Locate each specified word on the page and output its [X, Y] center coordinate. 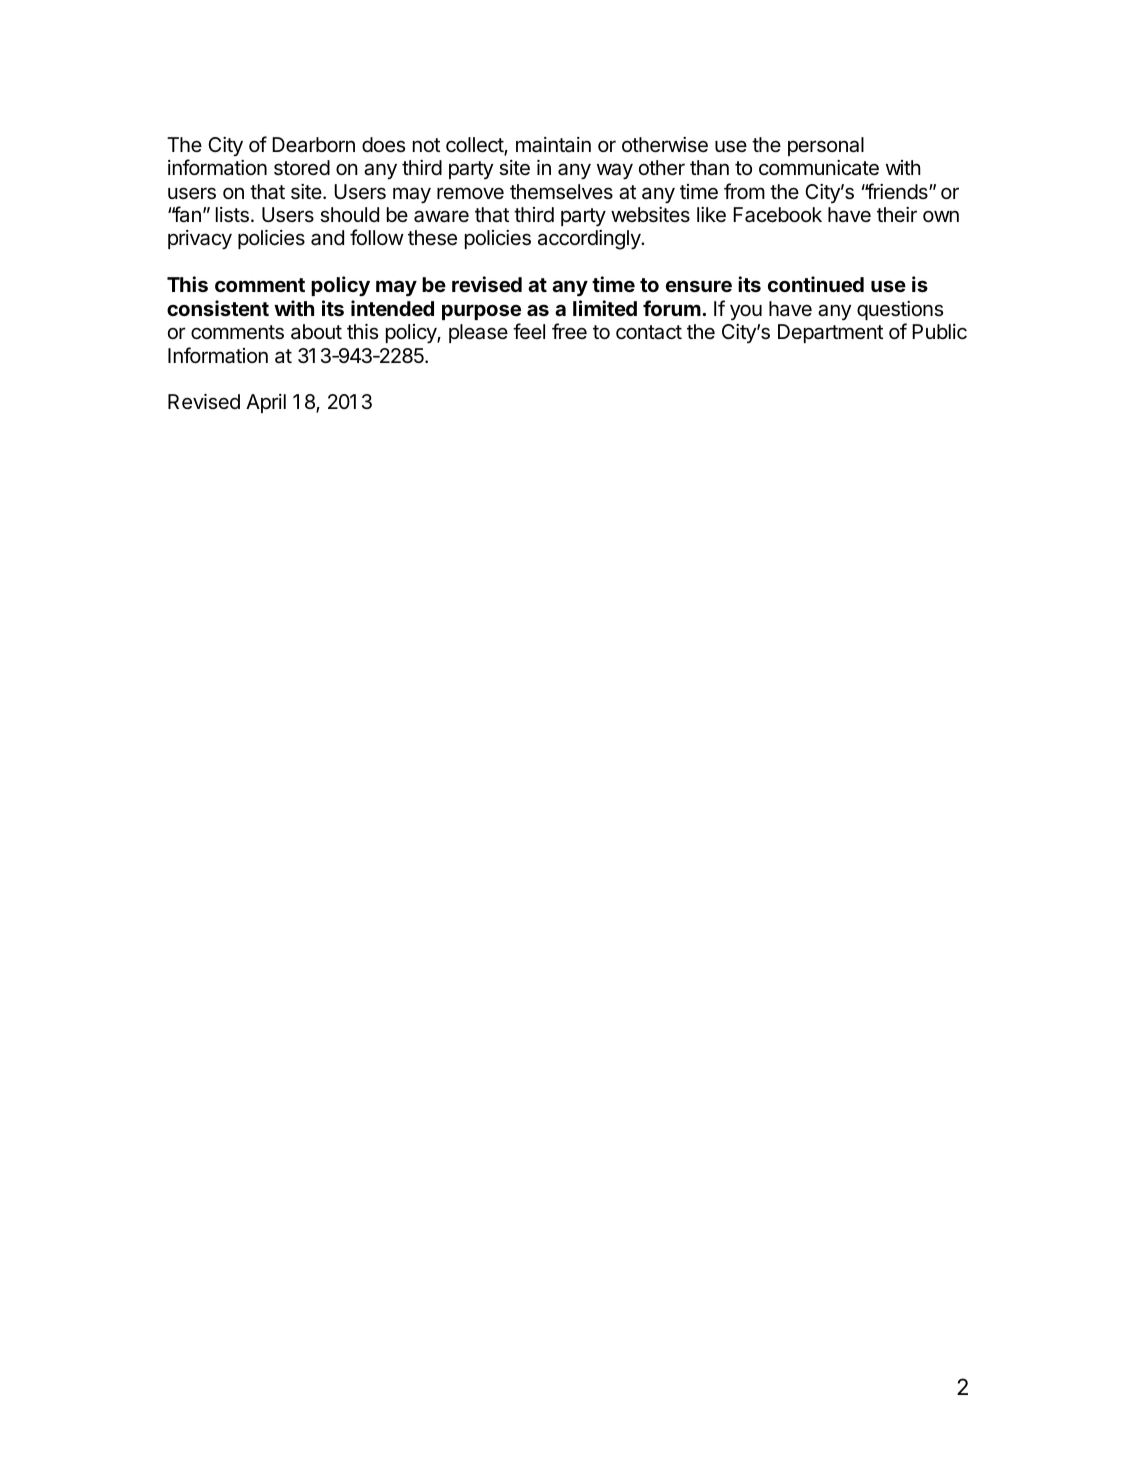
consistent [218, 308]
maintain [553, 145]
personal [826, 146]
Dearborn [313, 145]
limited [605, 308]
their [897, 214]
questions [900, 310]
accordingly [590, 240]
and [327, 238]
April [266, 403]
